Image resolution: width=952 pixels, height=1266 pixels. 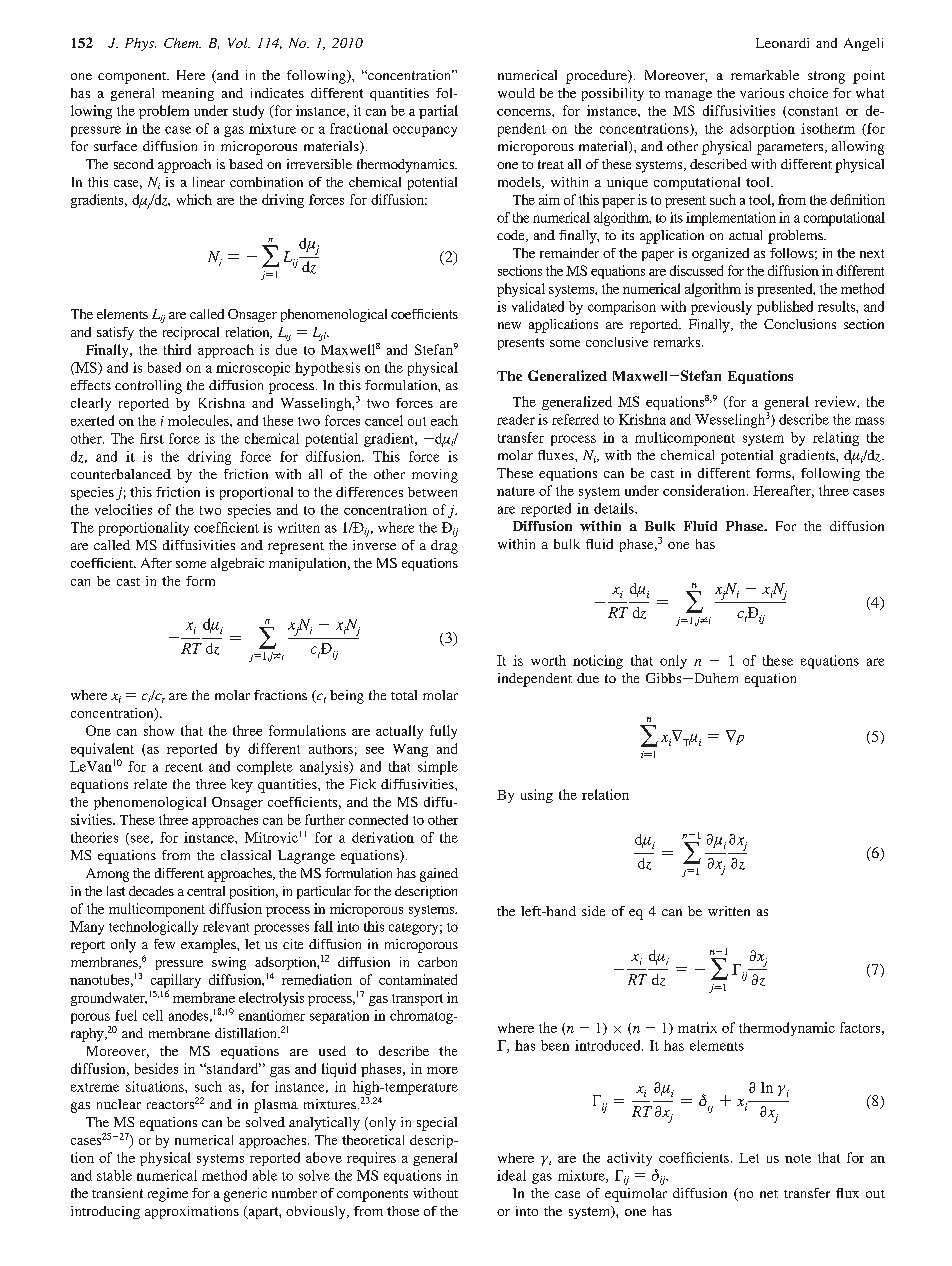 I want to click on worth, so click(x=548, y=660).
